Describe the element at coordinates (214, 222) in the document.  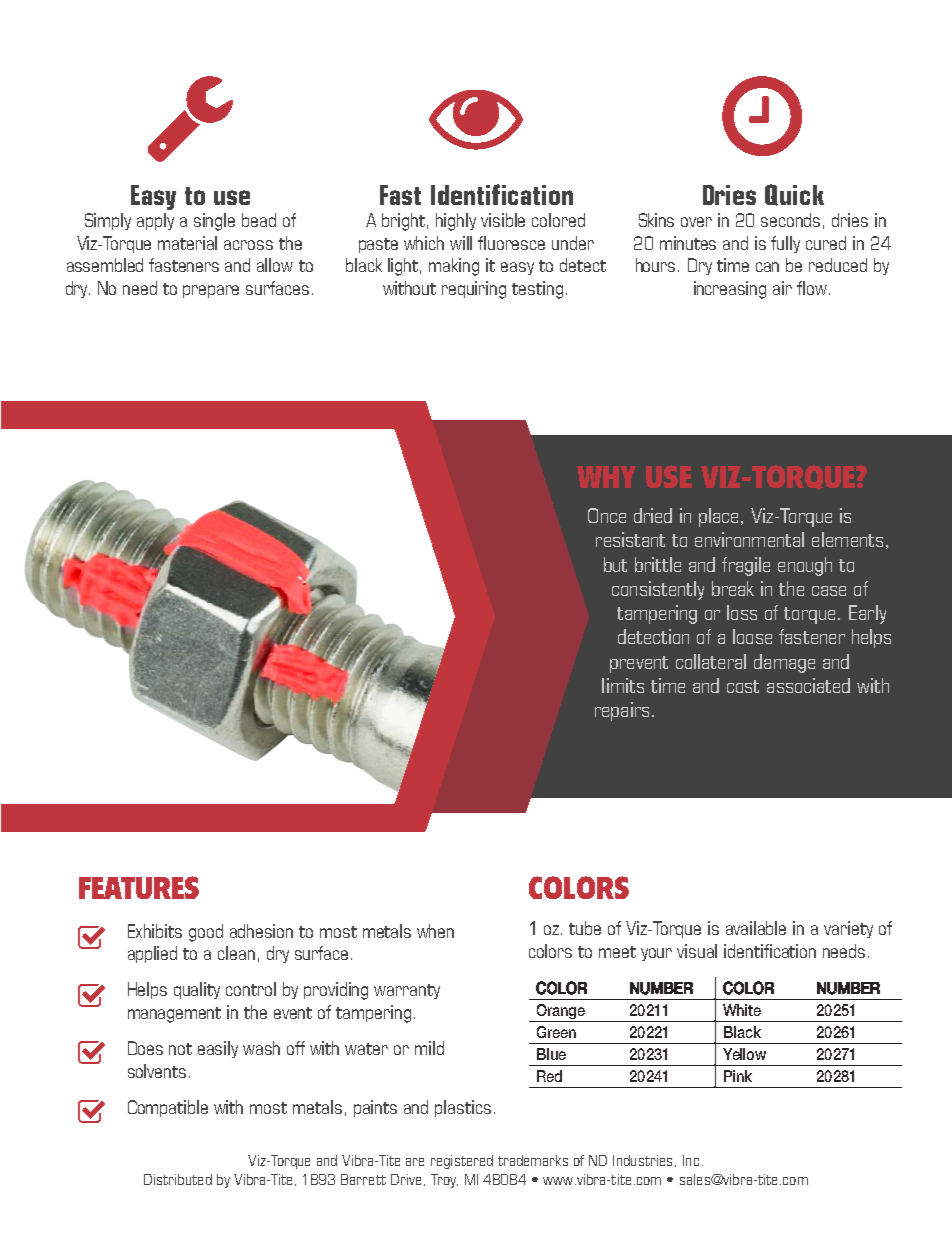
I see `single` at that location.
